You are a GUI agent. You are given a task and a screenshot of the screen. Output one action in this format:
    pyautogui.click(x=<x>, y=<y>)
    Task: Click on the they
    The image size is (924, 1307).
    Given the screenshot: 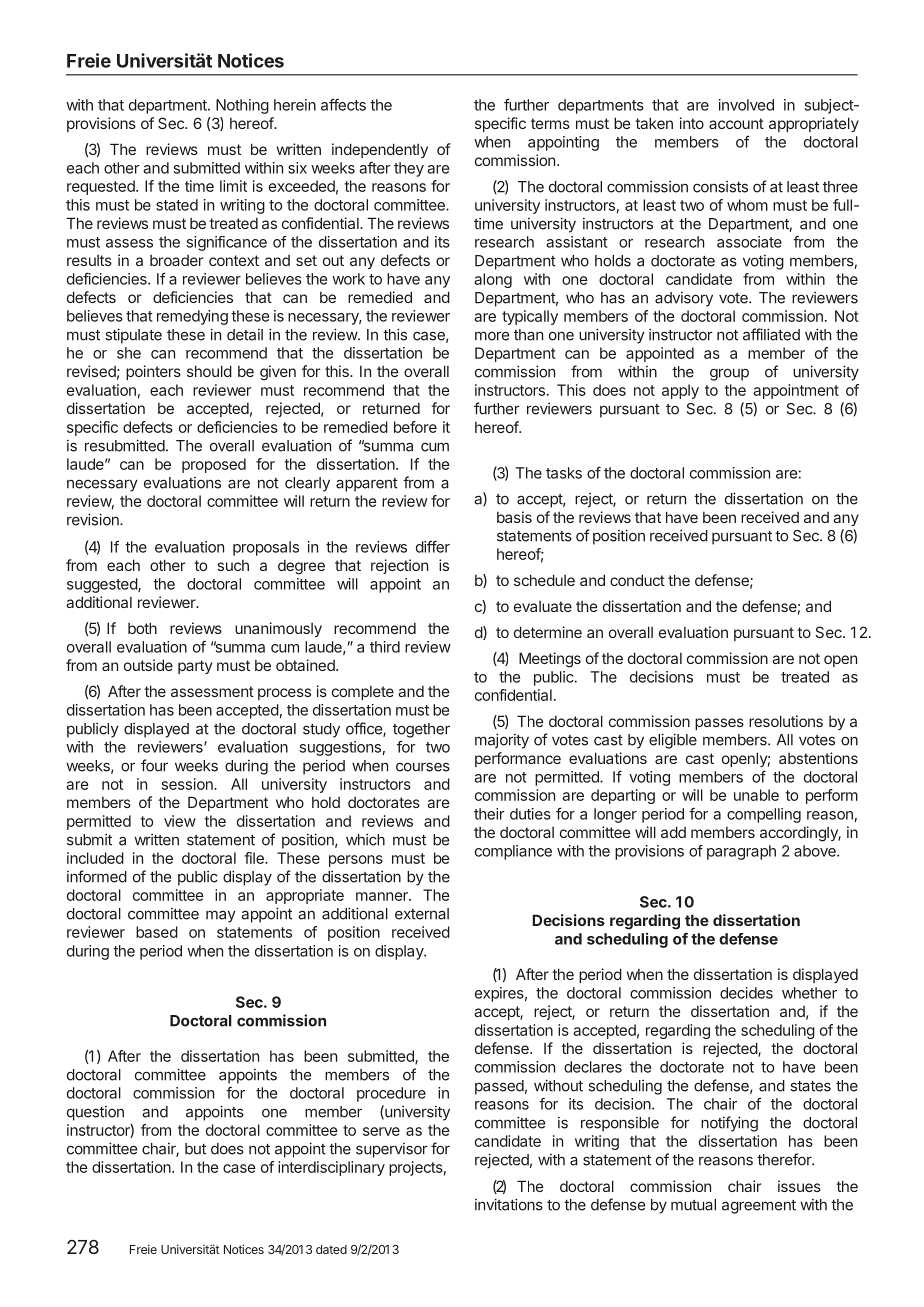 What is the action you would take?
    pyautogui.click(x=409, y=169)
